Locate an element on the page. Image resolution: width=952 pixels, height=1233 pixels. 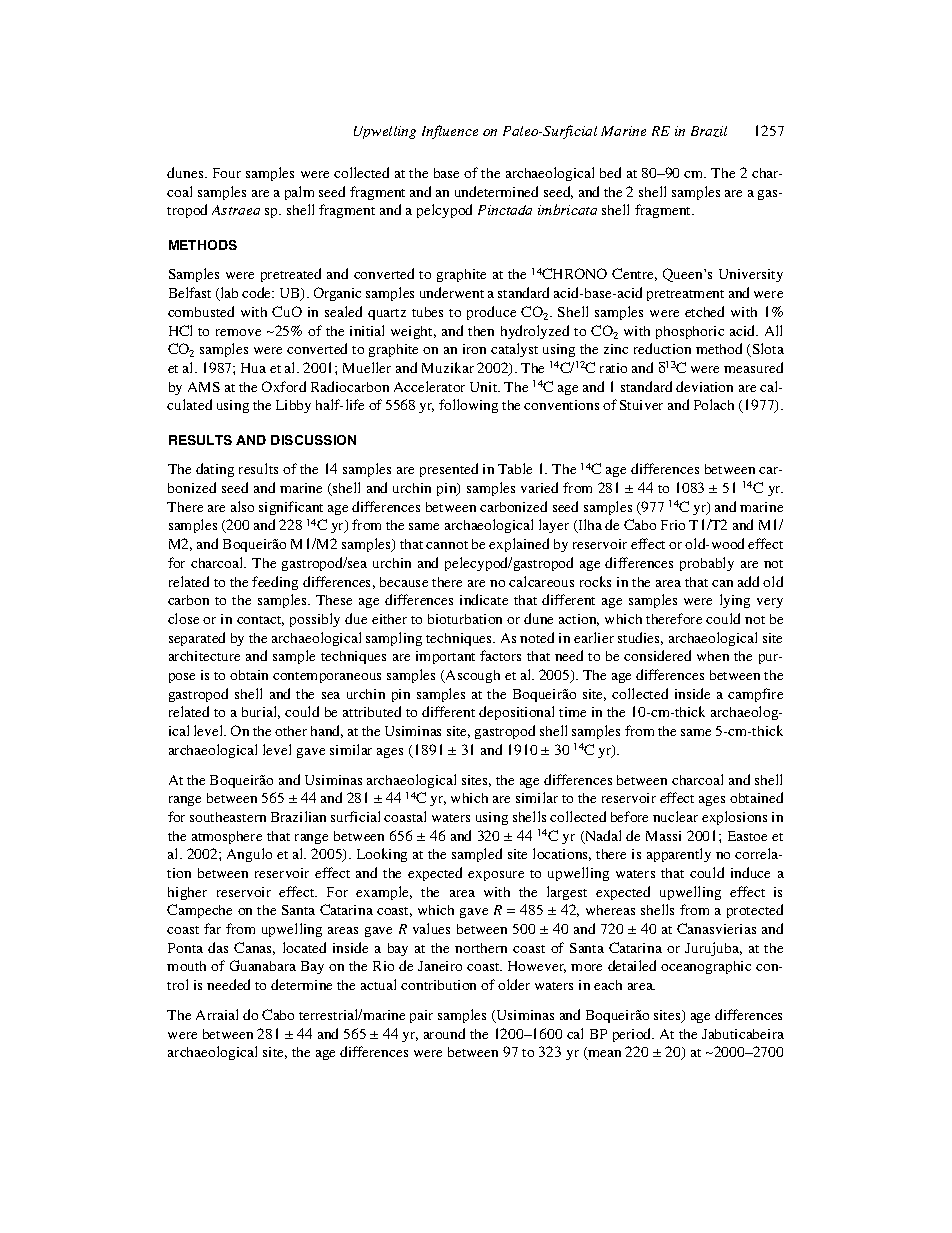
dating is located at coordinates (215, 470).
